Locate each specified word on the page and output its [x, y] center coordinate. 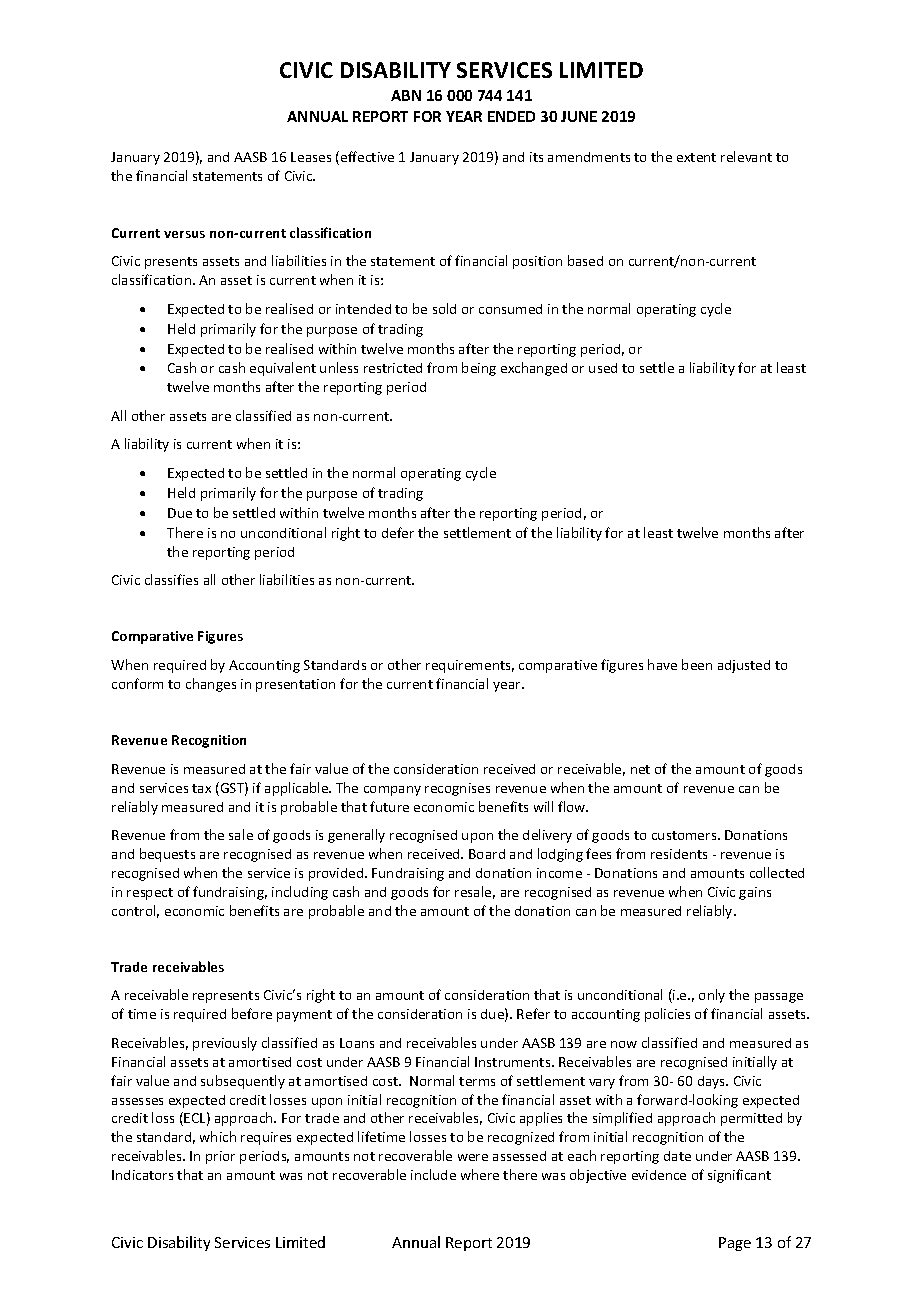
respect [150, 894]
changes [211, 685]
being [479, 369]
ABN [406, 95]
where [480, 1174]
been [697, 664]
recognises [457, 789]
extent [696, 157]
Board [487, 854]
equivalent [283, 369]
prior [220, 1157]
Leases [311, 157]
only [712, 996]
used [603, 368]
